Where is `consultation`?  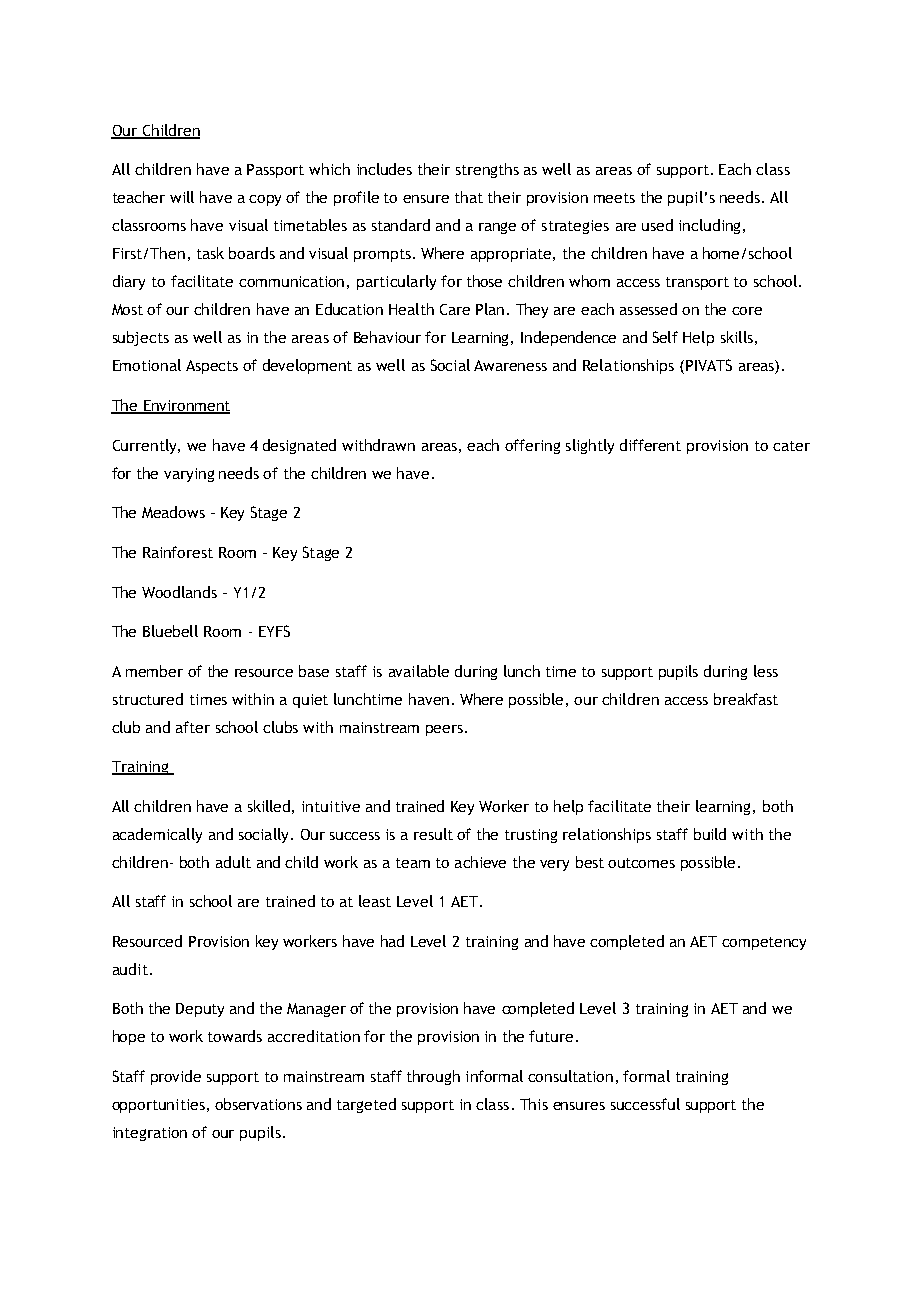 consultation is located at coordinates (570, 1076).
